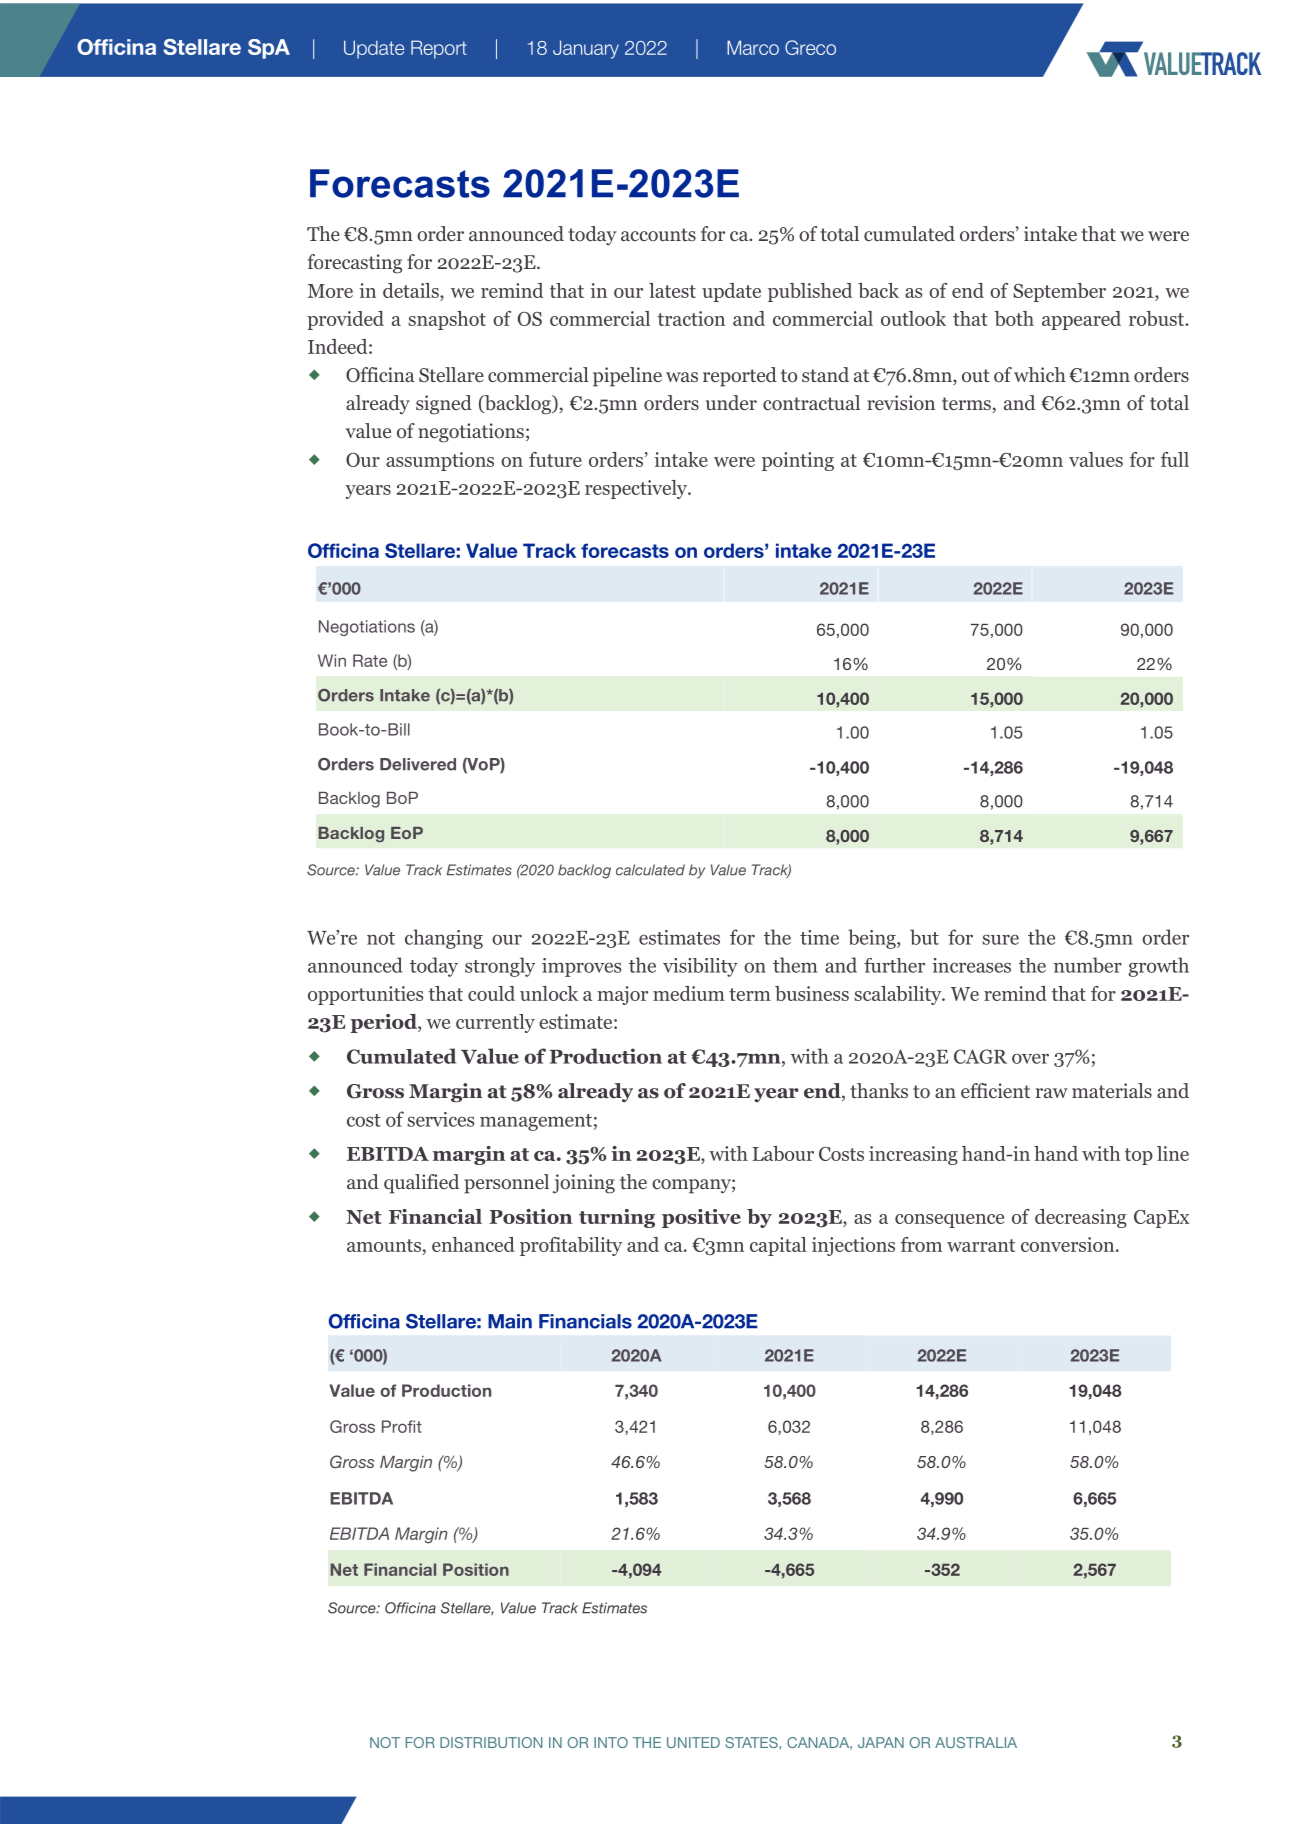 This screenshot has height=1824, width=1290. Describe the element at coordinates (819, 937) in the screenshot. I see `time` at that location.
